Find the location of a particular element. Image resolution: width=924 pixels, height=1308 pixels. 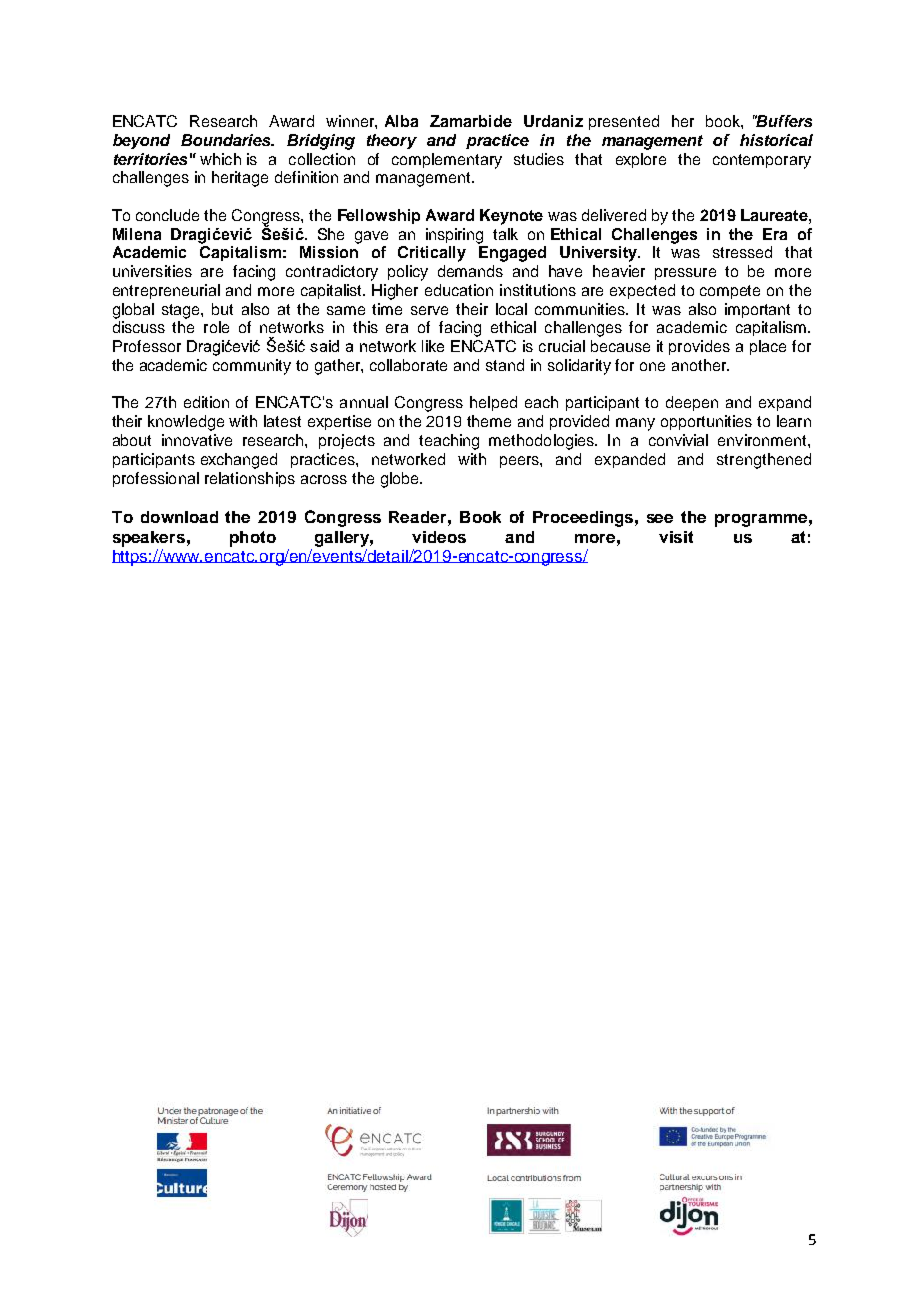

demands is located at coordinates (470, 271).
